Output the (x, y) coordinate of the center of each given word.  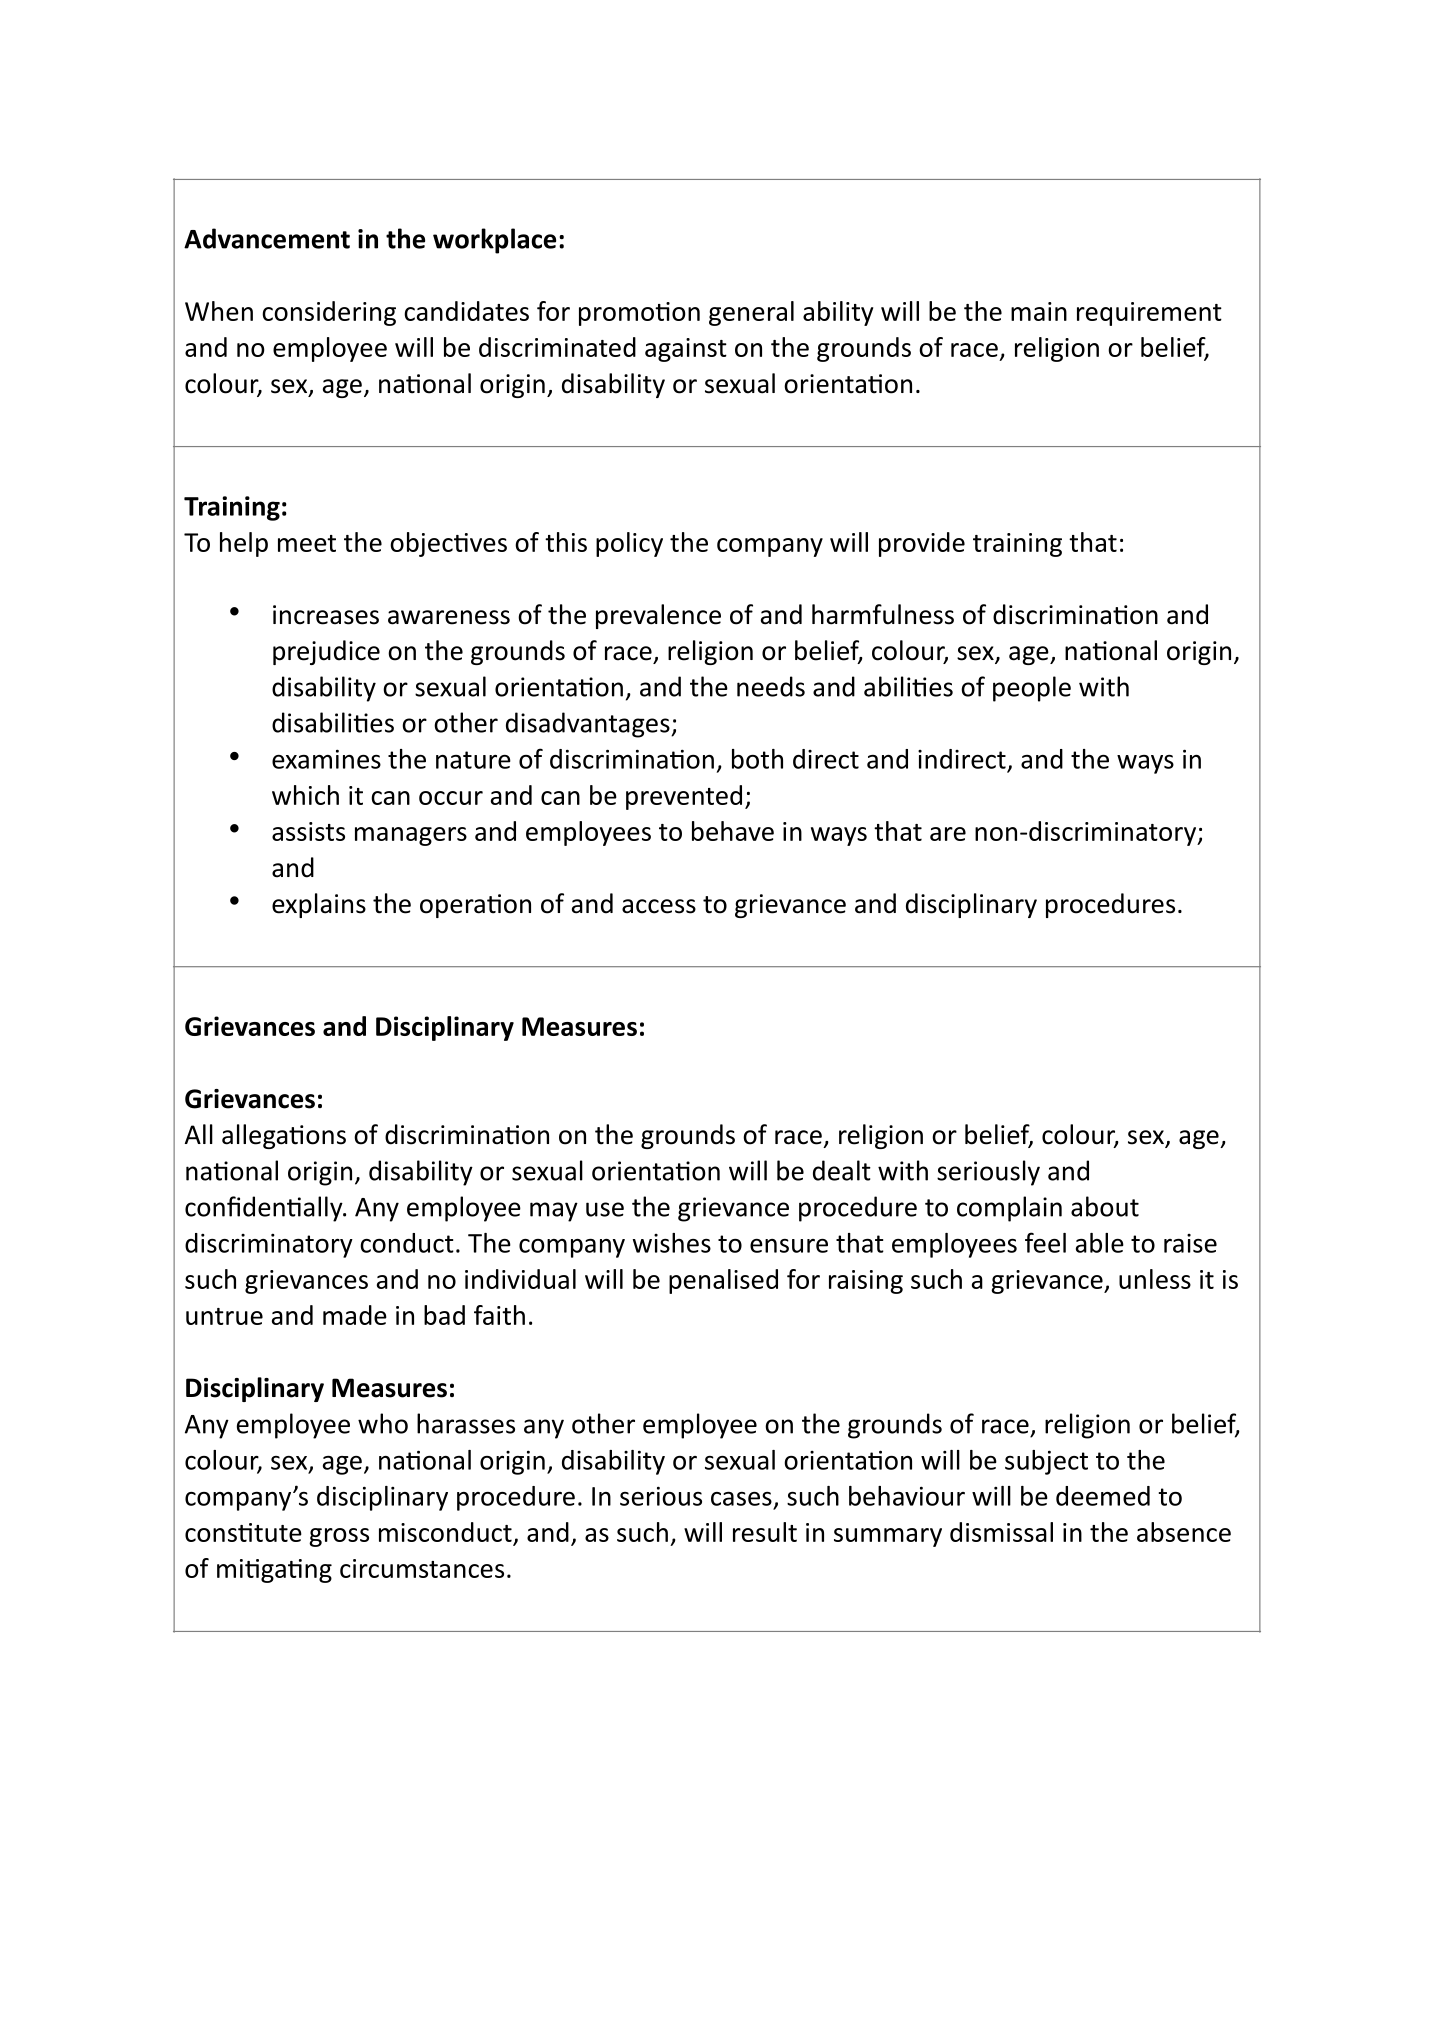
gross (339, 1537)
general (751, 313)
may (554, 1212)
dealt (842, 1170)
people (1032, 689)
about (1105, 1206)
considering (329, 313)
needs (771, 686)
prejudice (326, 652)
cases (741, 1499)
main (1039, 311)
